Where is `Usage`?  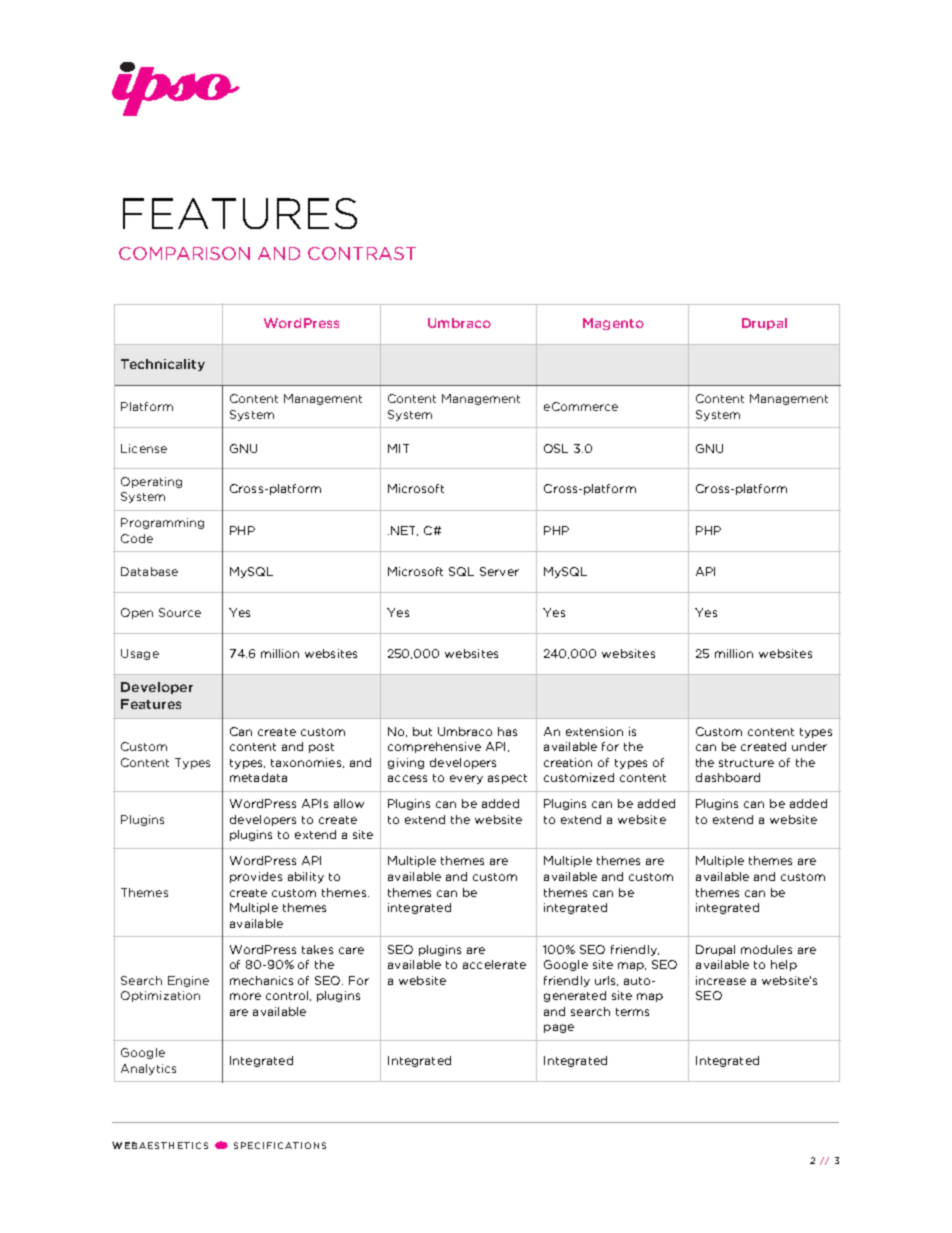
Usage is located at coordinates (140, 654).
